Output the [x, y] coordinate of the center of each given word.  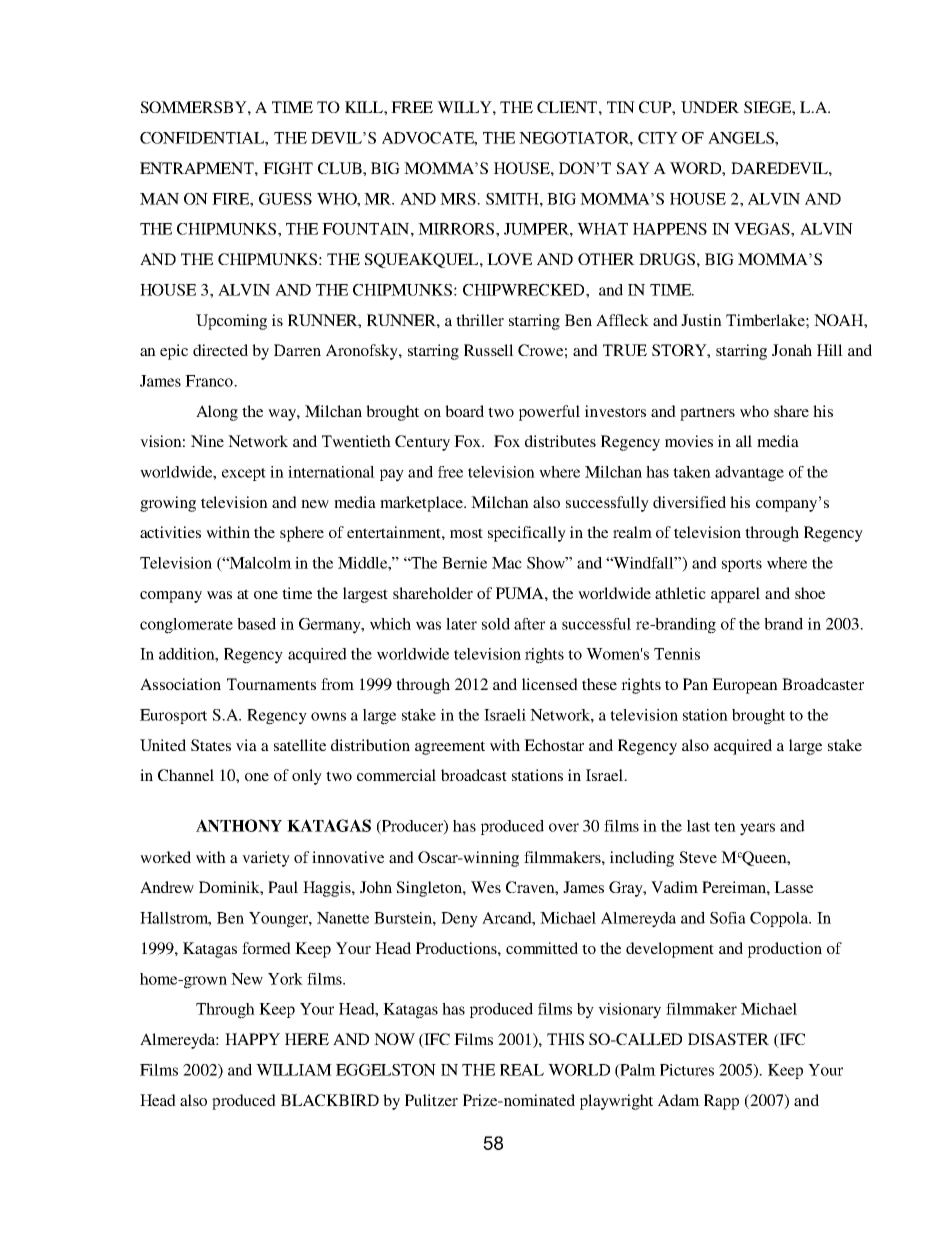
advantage [749, 474]
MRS [459, 199]
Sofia [728, 918]
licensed [550, 684]
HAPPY [252, 1039]
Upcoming [231, 322]
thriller [480, 320]
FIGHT [288, 168]
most [466, 533]
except [244, 474]
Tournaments [271, 684]
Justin [701, 320]
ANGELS [742, 138]
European [745, 686]
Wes [486, 887]
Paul [283, 887]
